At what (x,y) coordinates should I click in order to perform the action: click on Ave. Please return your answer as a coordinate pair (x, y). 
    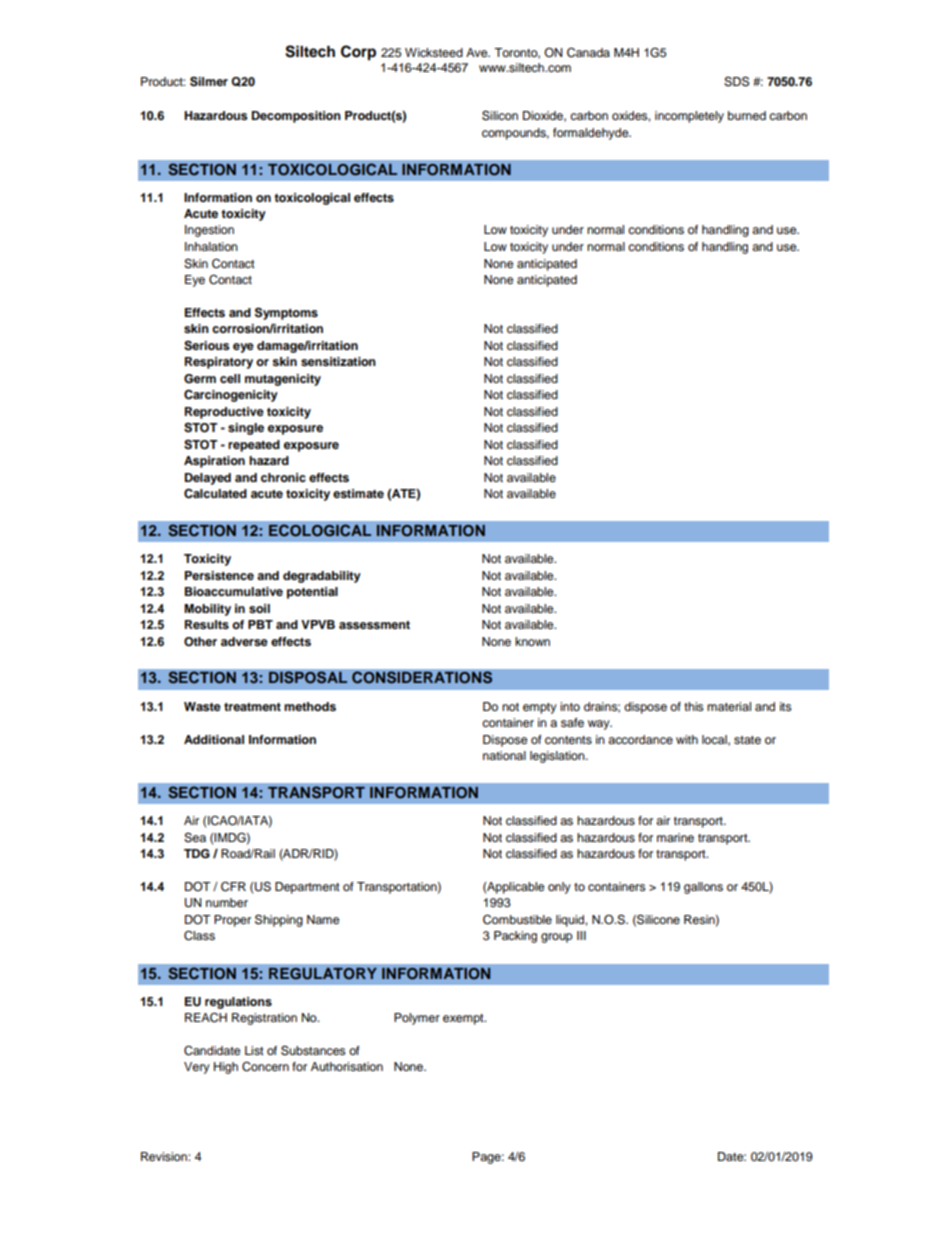
    Looking at the image, I should click on (478, 52).
